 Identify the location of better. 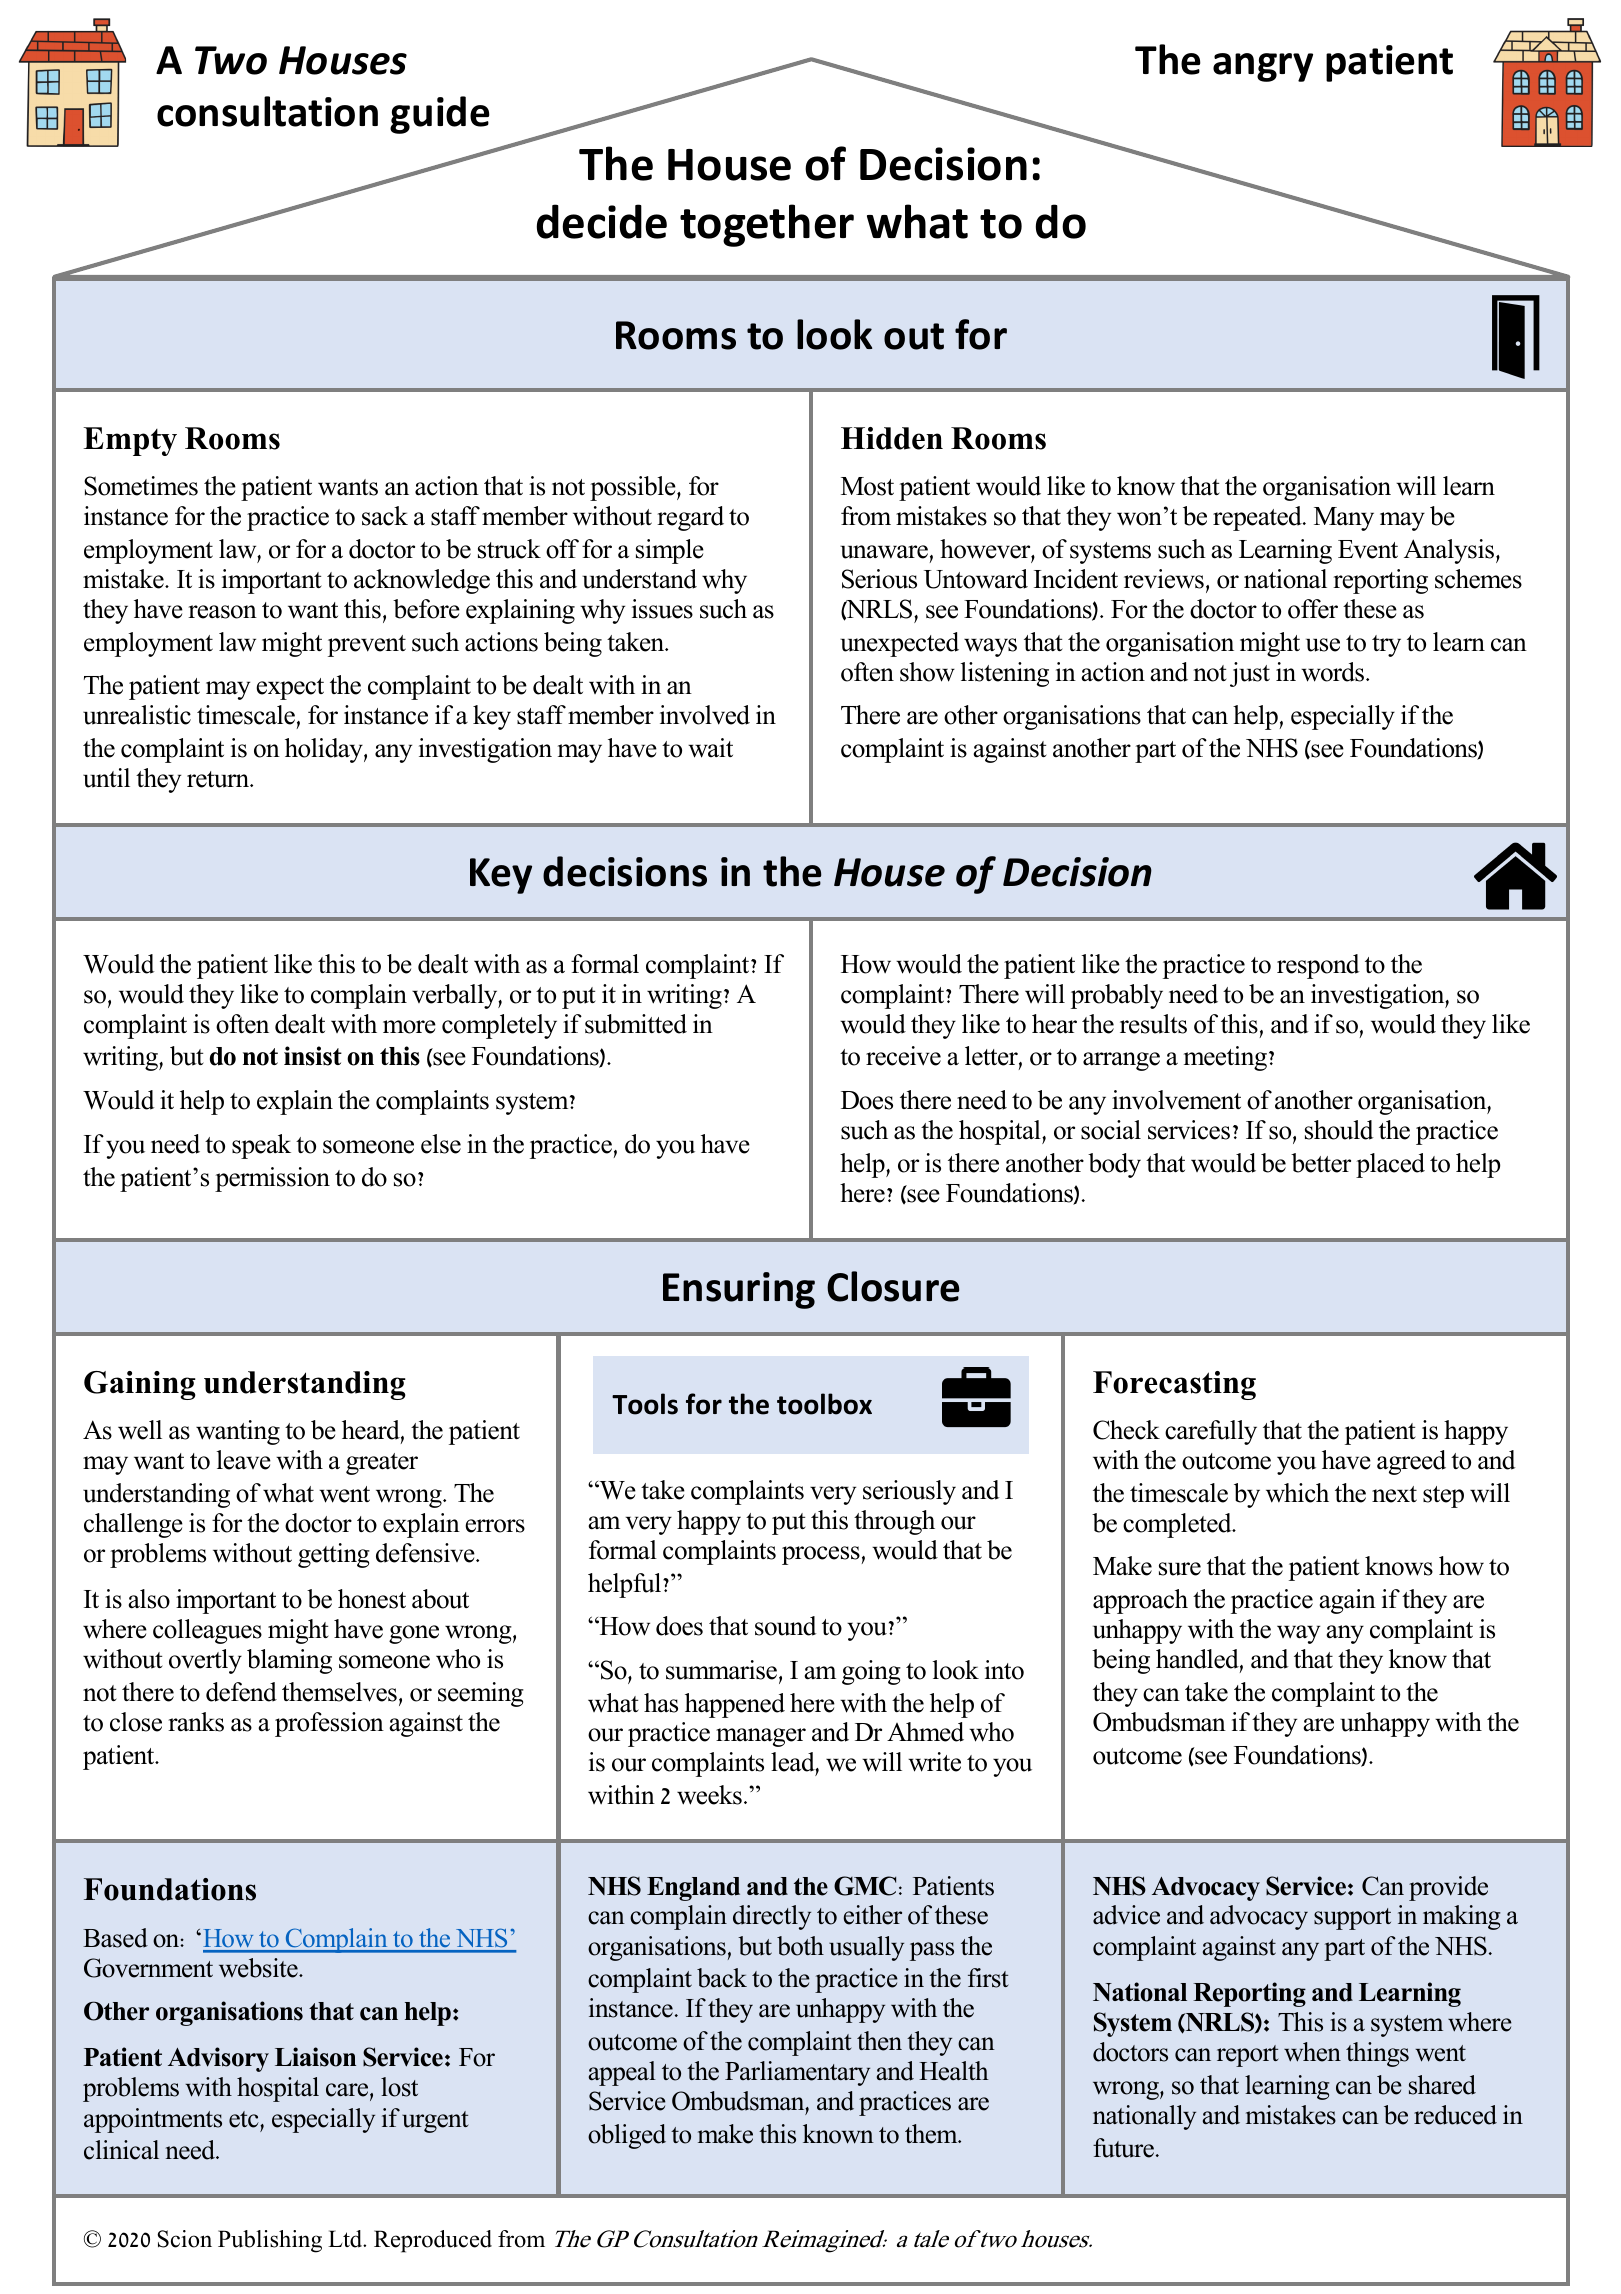
(1321, 1163).
